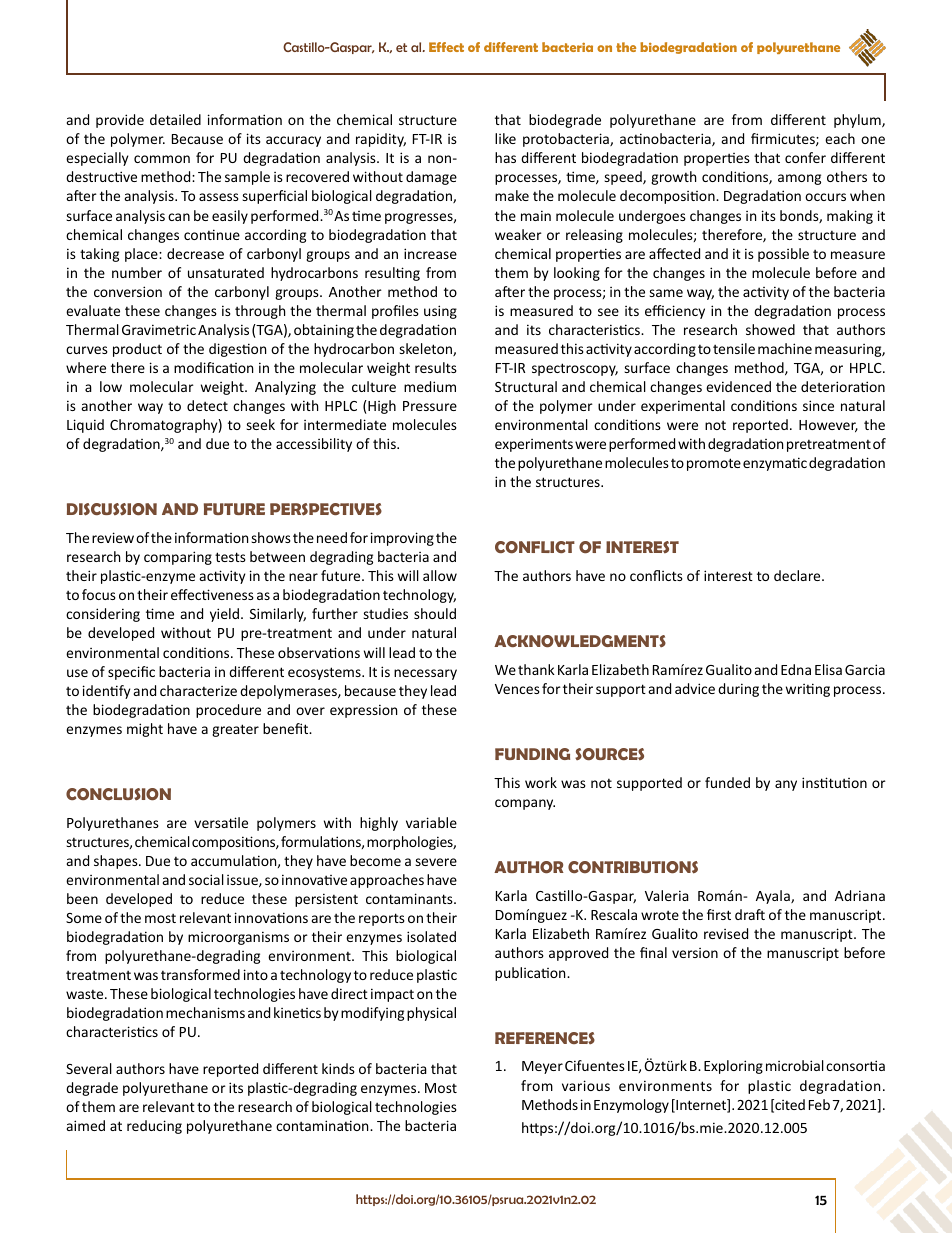  What do you see at coordinates (505, 157) in the page?
I see `has` at bounding box center [505, 157].
